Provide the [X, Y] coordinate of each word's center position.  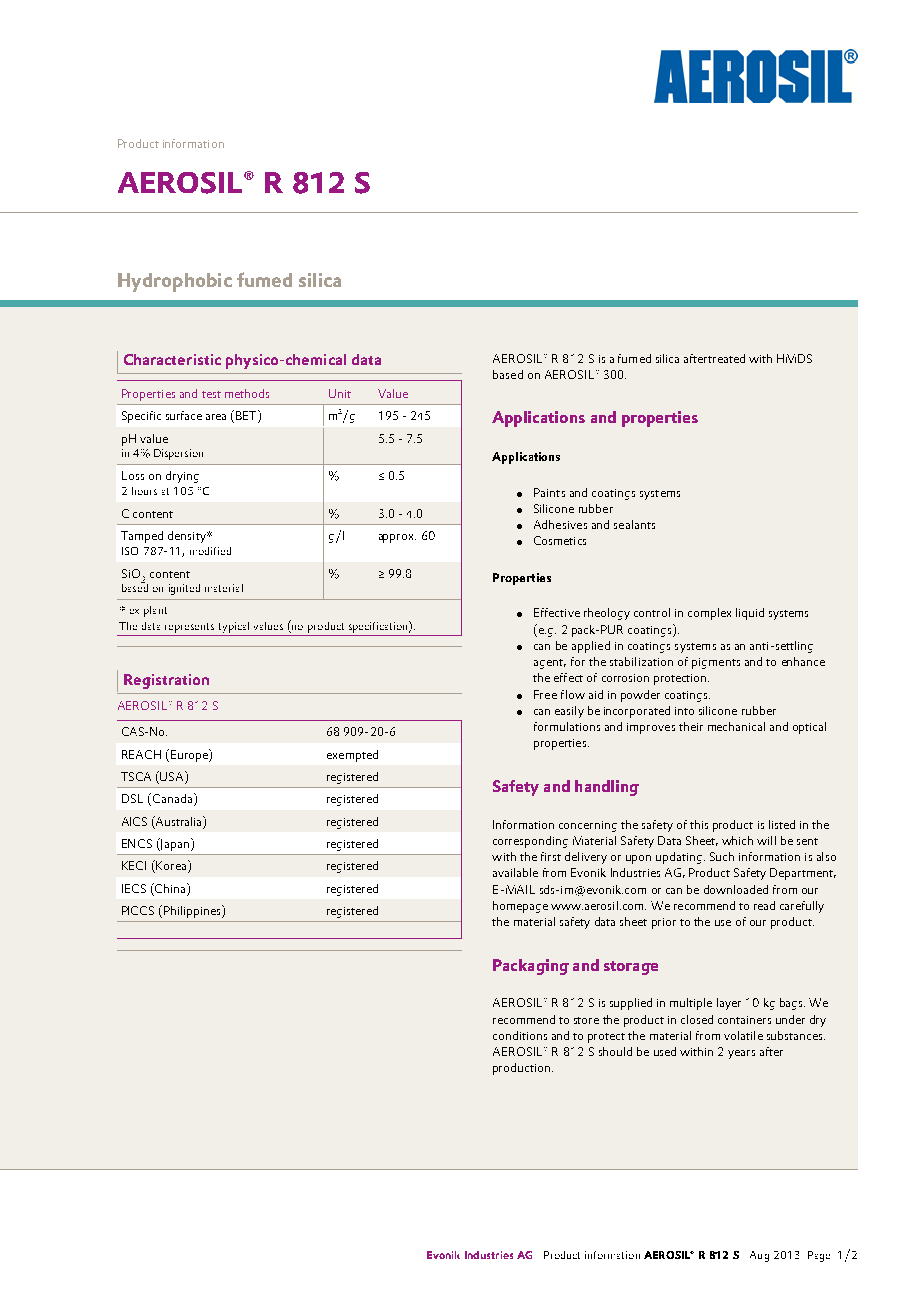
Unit [340, 393]
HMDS [794, 358]
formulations [567, 726]
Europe [190, 755]
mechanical [736, 726]
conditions [520, 1035]
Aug [759, 1256]
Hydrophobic [175, 282]
